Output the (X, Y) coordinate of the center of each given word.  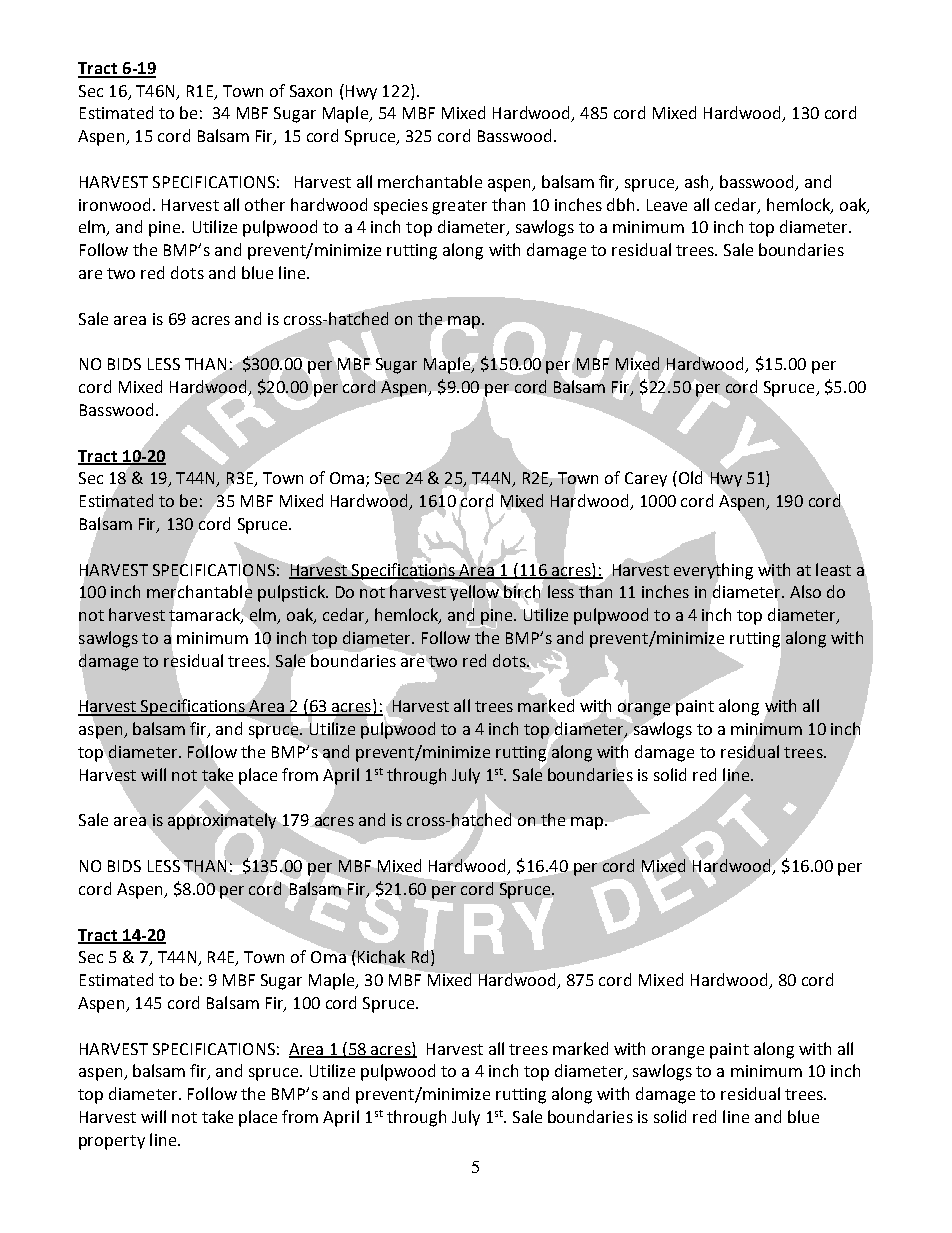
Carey (646, 479)
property (112, 1142)
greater (459, 207)
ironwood (114, 204)
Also (805, 591)
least (833, 569)
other (265, 204)
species (401, 207)
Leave (667, 205)
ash (696, 181)
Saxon (311, 91)
